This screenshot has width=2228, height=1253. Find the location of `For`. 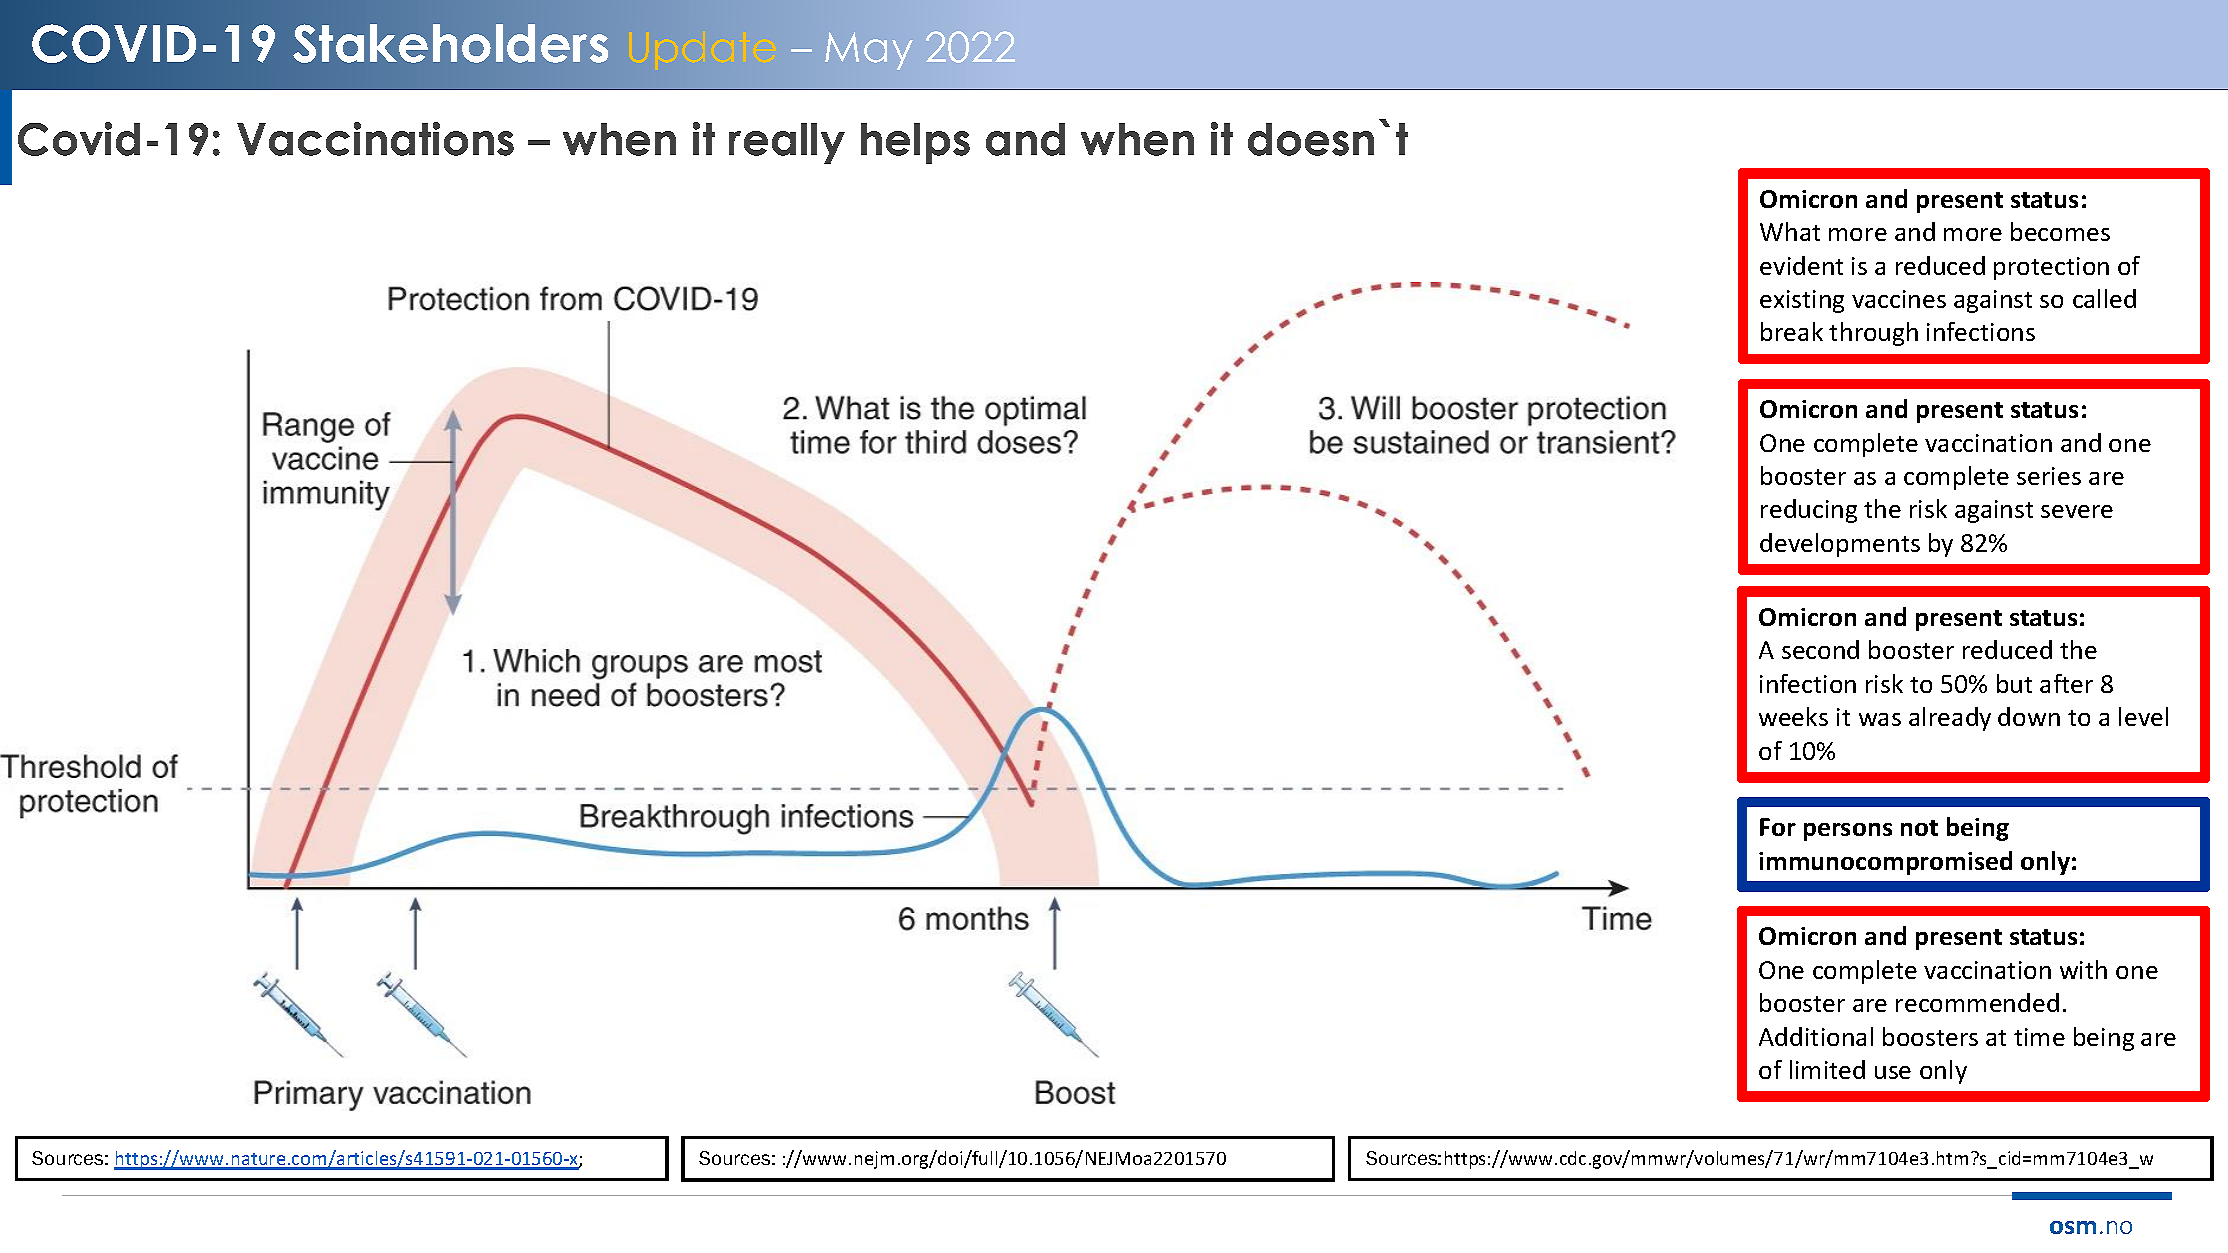

For is located at coordinates (1778, 827).
